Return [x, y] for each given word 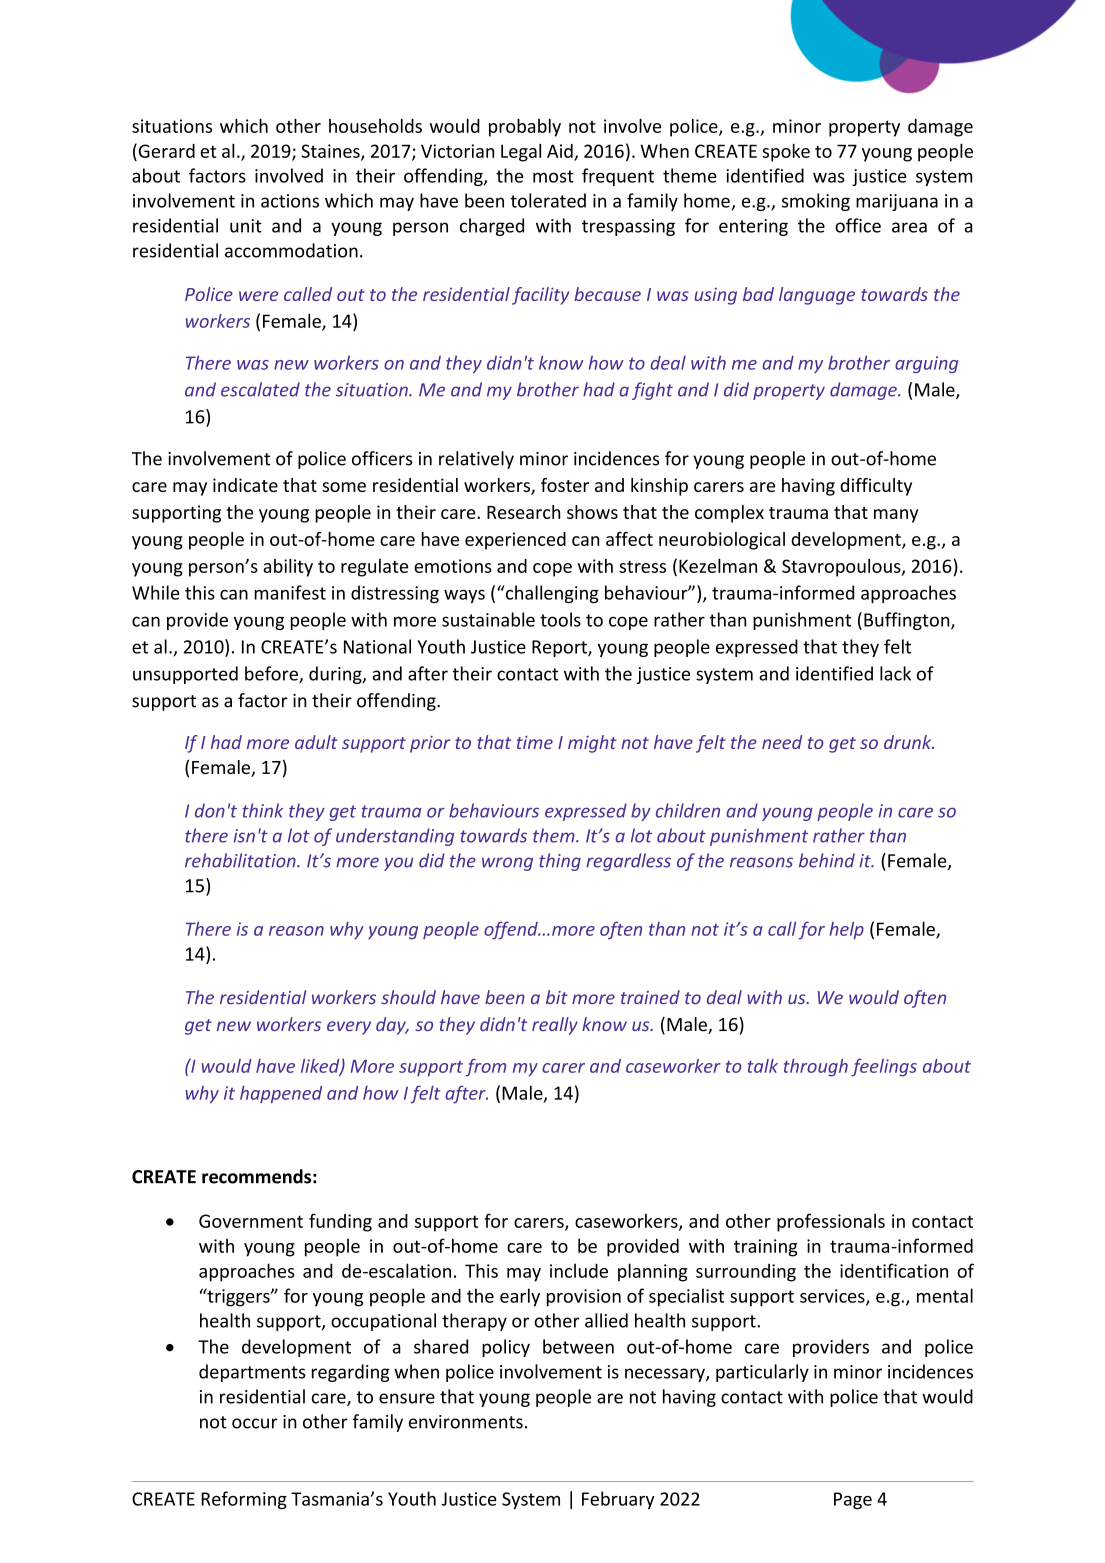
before [272, 674]
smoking [816, 202]
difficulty [876, 487]
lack [895, 673]
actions [290, 201]
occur [255, 1423]
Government [251, 1221]
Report [560, 648]
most [553, 176]
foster [565, 485]
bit [557, 997]
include [579, 1270]
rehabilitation [241, 860]
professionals [831, 1222]
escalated [260, 389]
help [847, 930]
